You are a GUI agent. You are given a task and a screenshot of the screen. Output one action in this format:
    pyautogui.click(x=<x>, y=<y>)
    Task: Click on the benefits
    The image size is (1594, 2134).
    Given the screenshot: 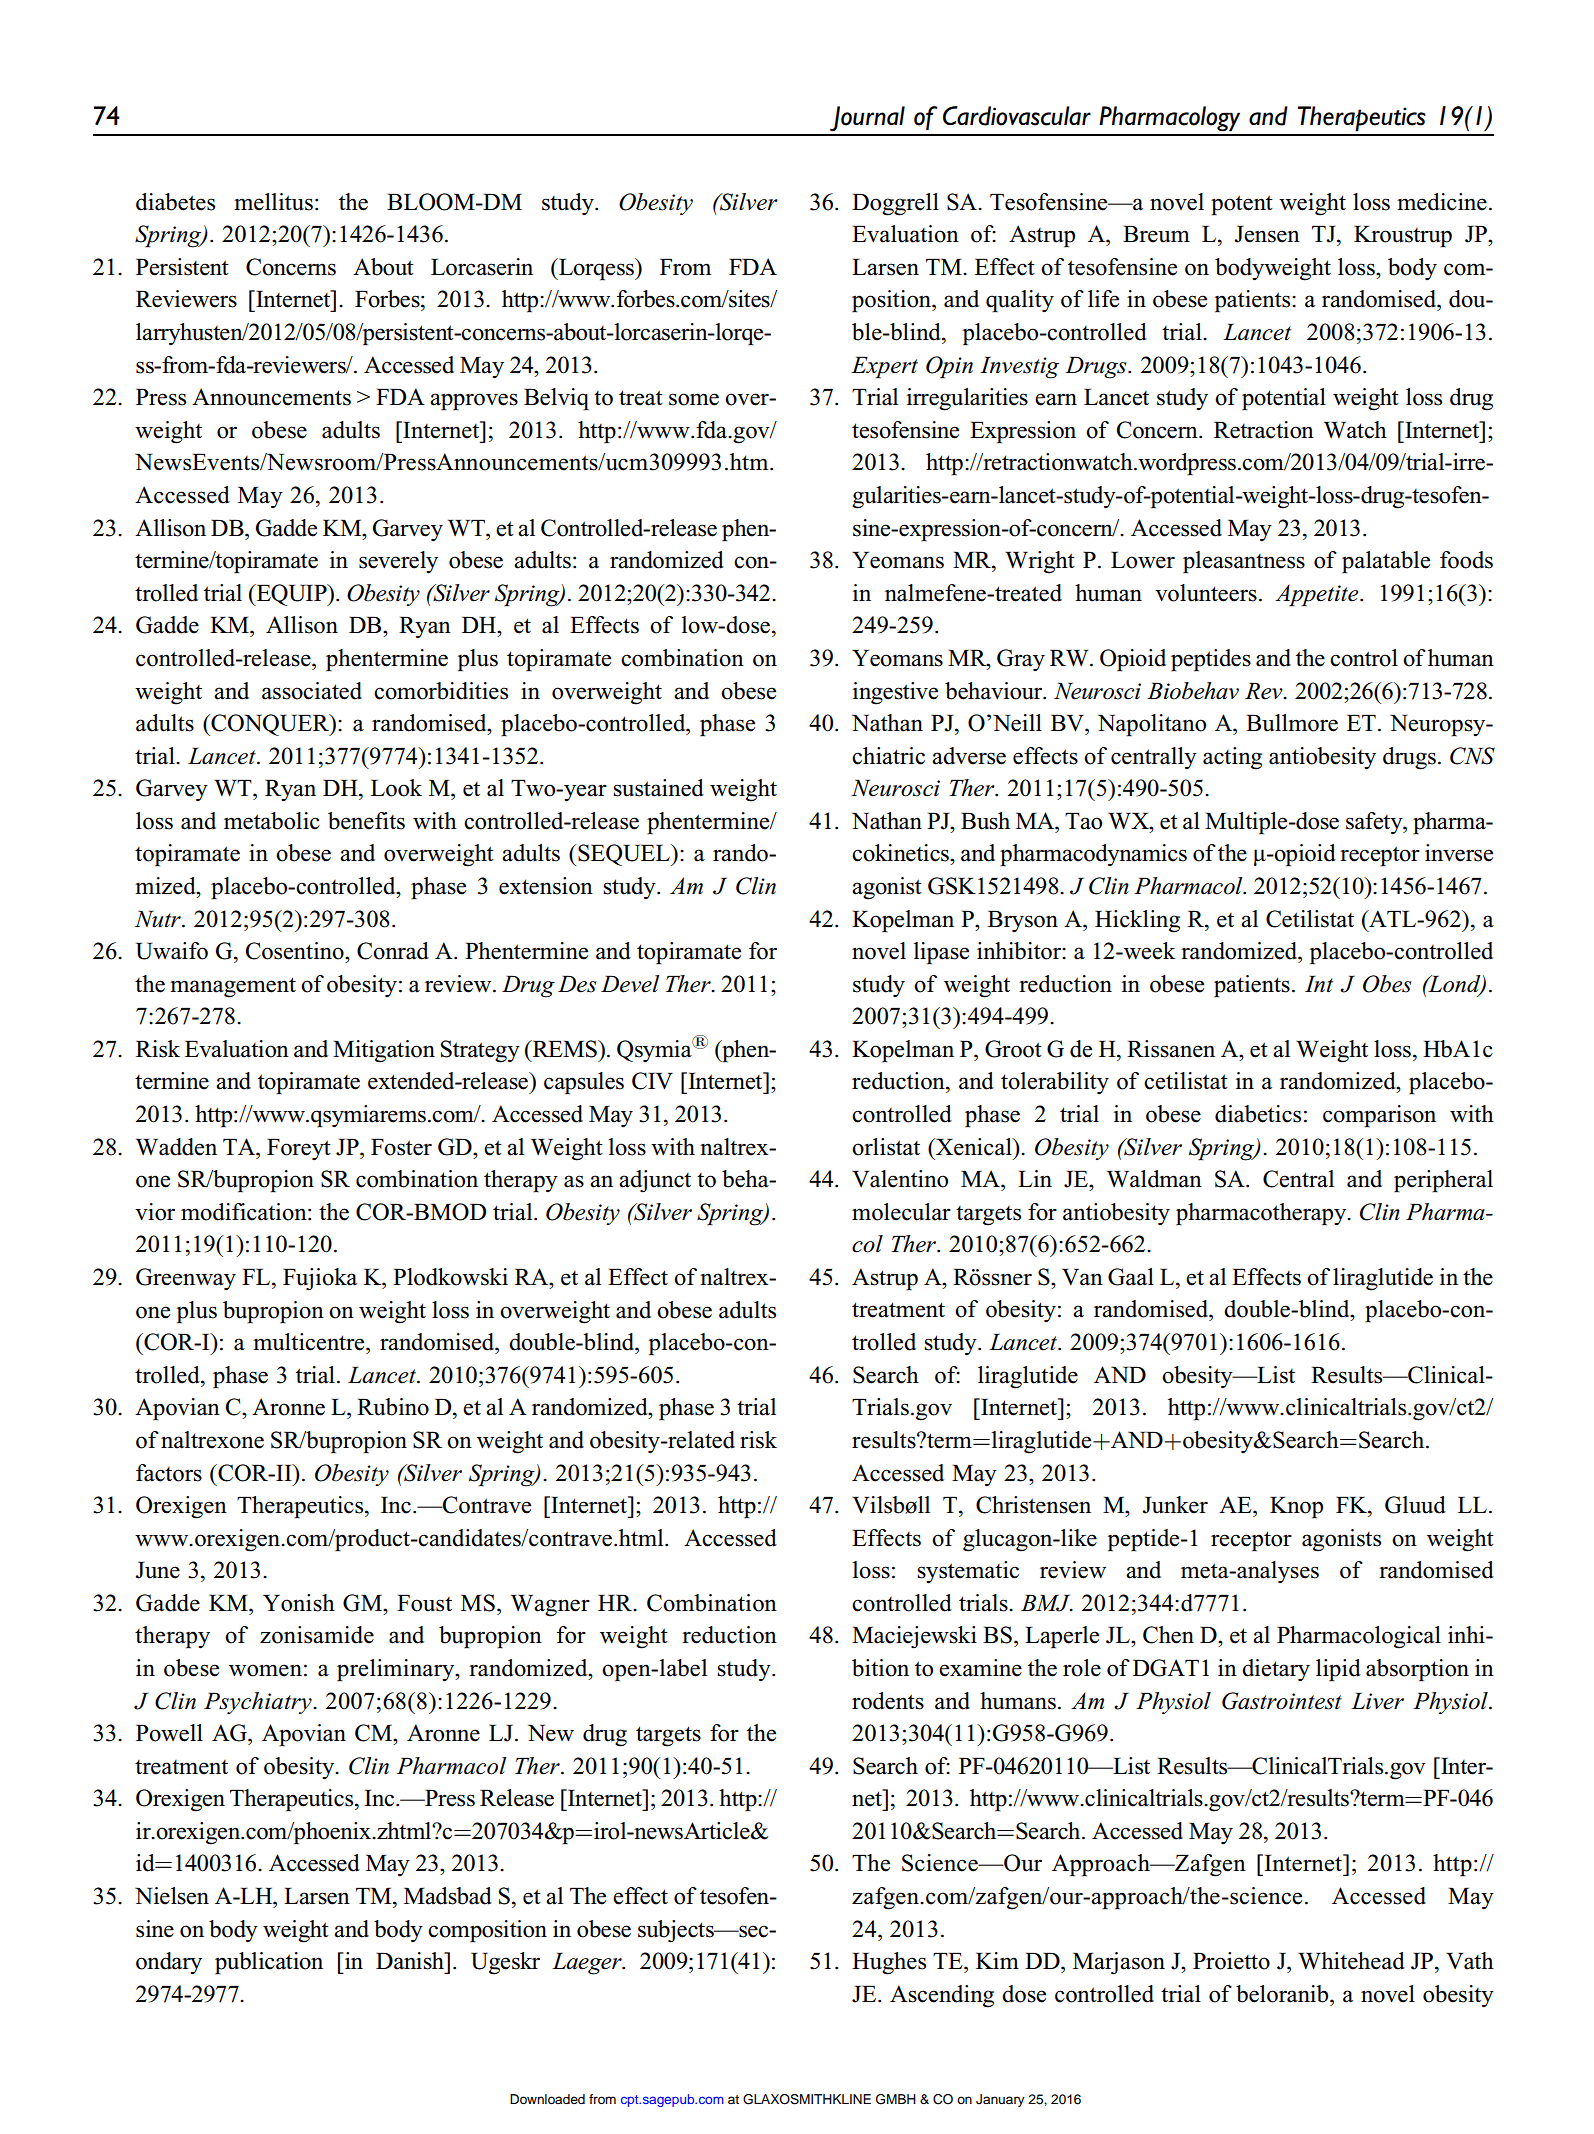 What is the action you would take?
    pyautogui.click(x=366, y=821)
